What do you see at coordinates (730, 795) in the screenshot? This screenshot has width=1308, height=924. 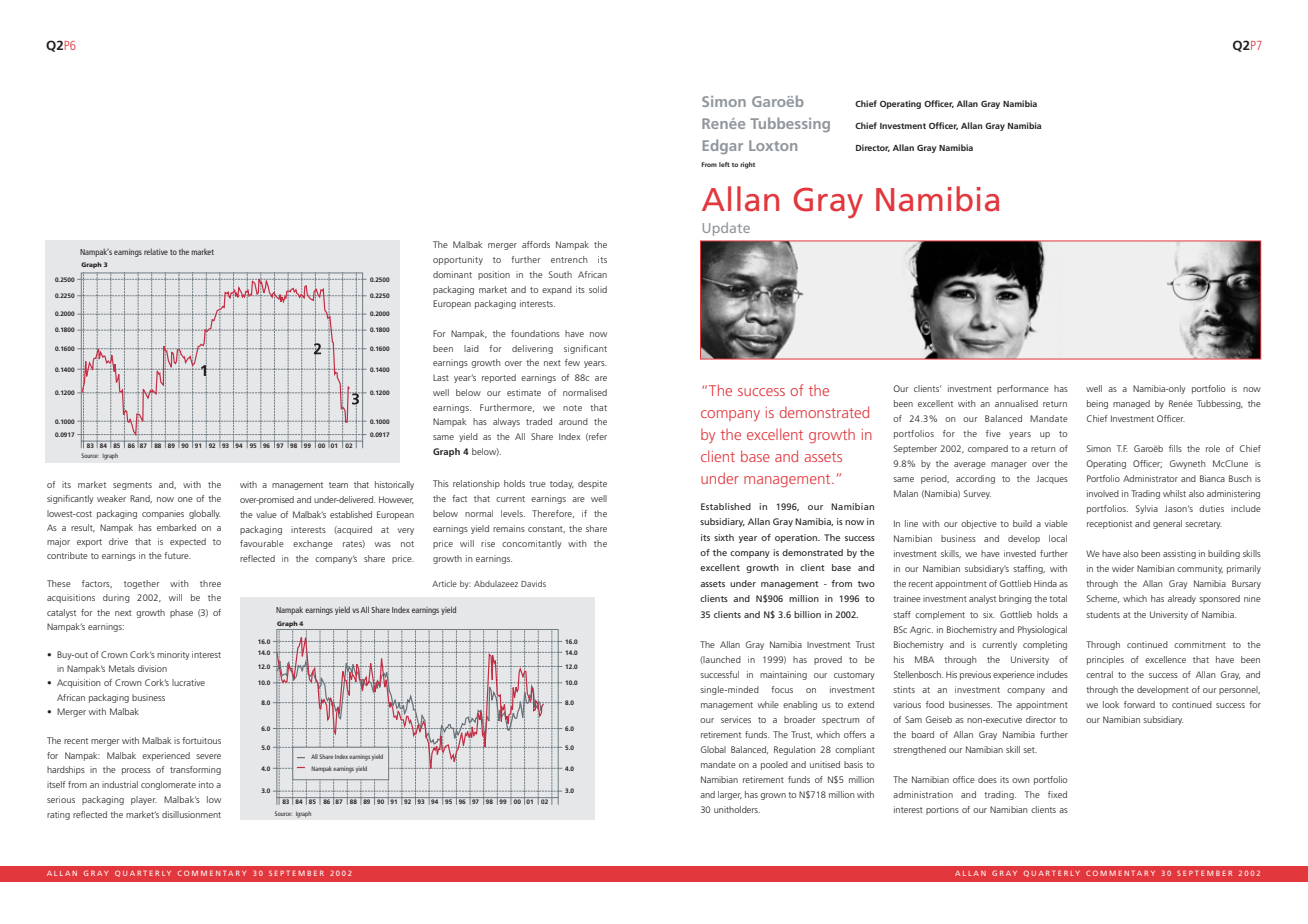 I see `larger` at bounding box center [730, 795].
